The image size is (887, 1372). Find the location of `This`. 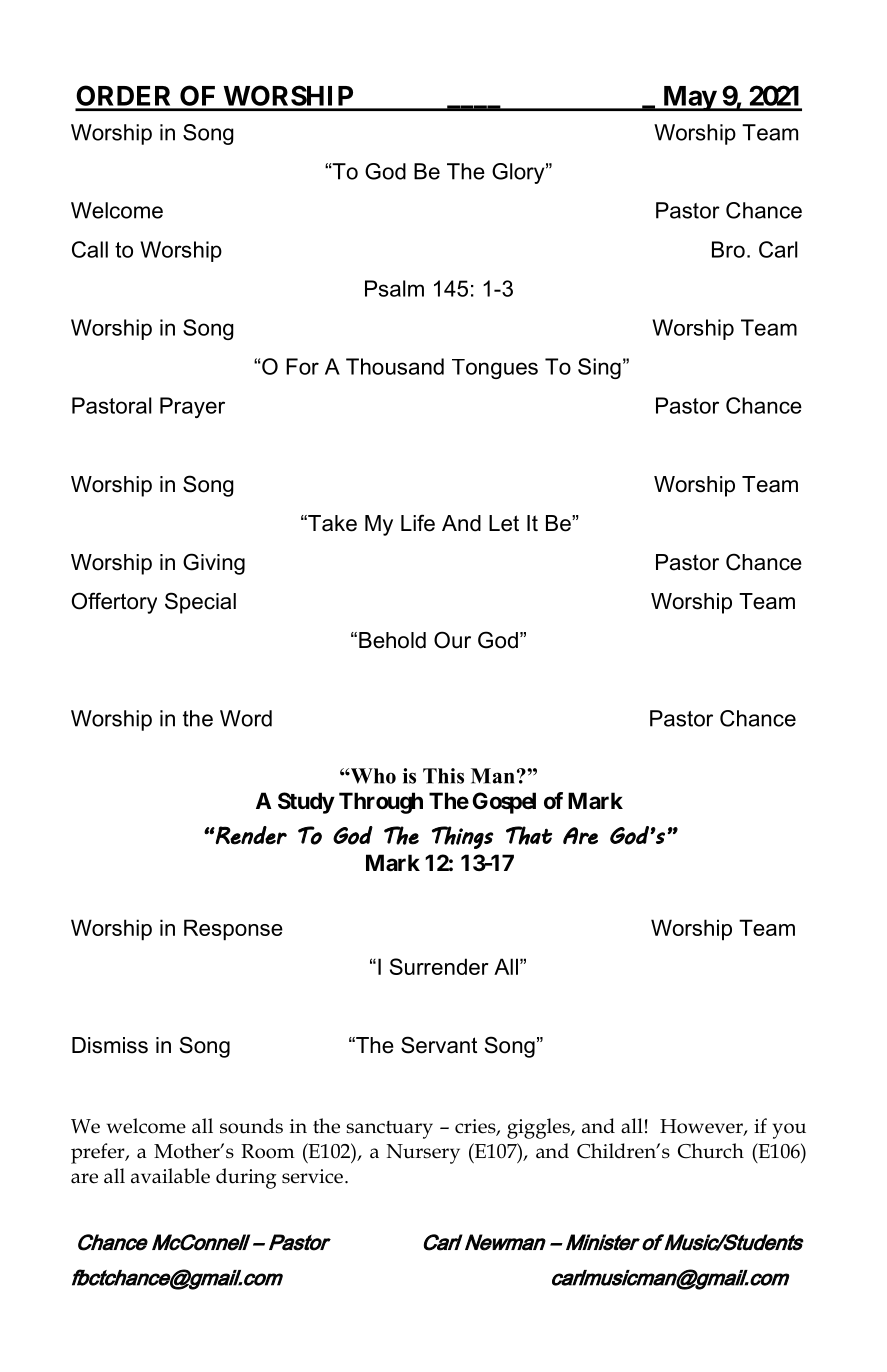

This is located at coordinates (443, 776).
